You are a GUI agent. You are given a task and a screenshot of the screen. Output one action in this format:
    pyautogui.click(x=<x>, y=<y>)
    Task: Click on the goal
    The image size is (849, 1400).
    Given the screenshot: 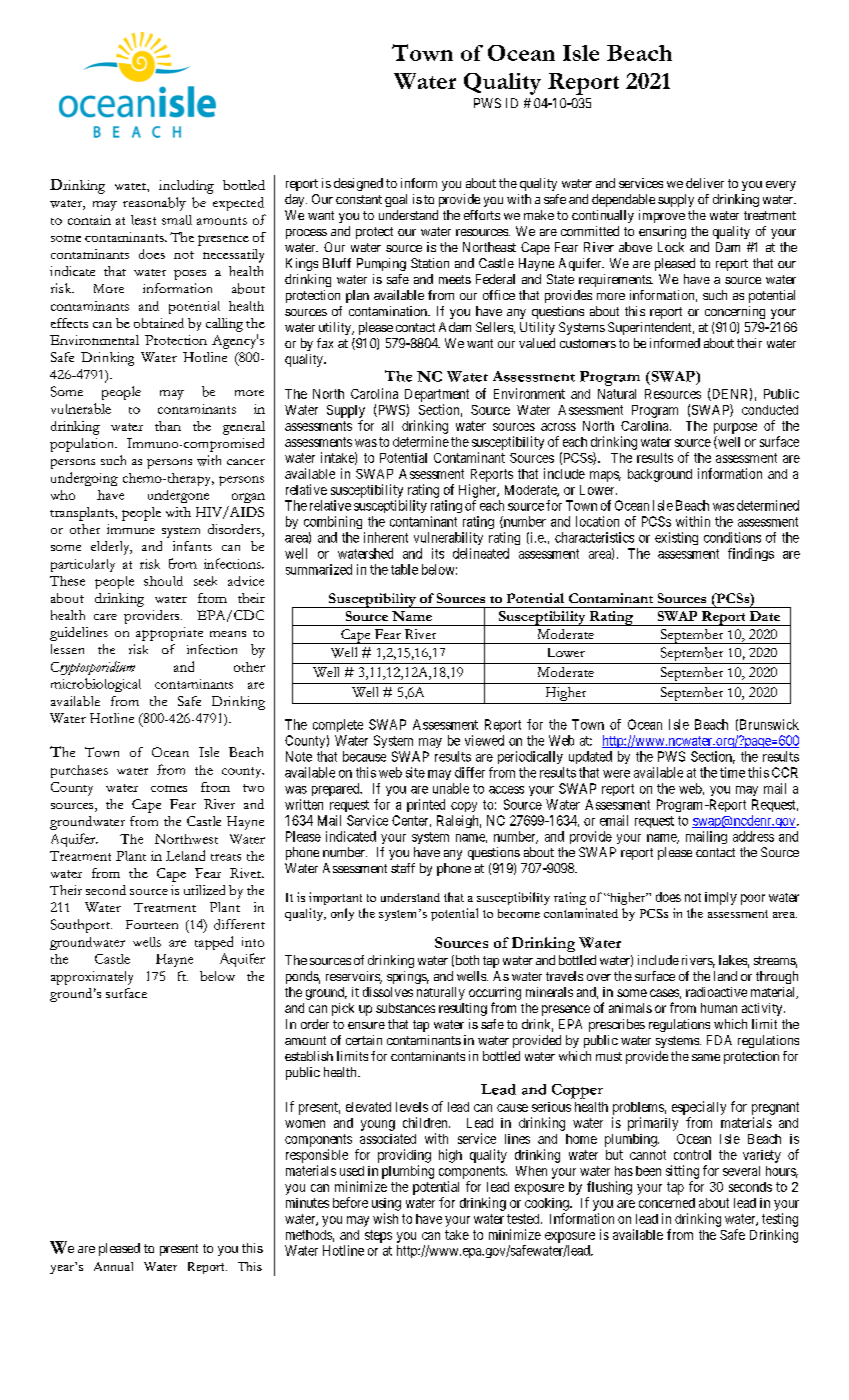 What is the action you would take?
    pyautogui.click(x=396, y=200)
